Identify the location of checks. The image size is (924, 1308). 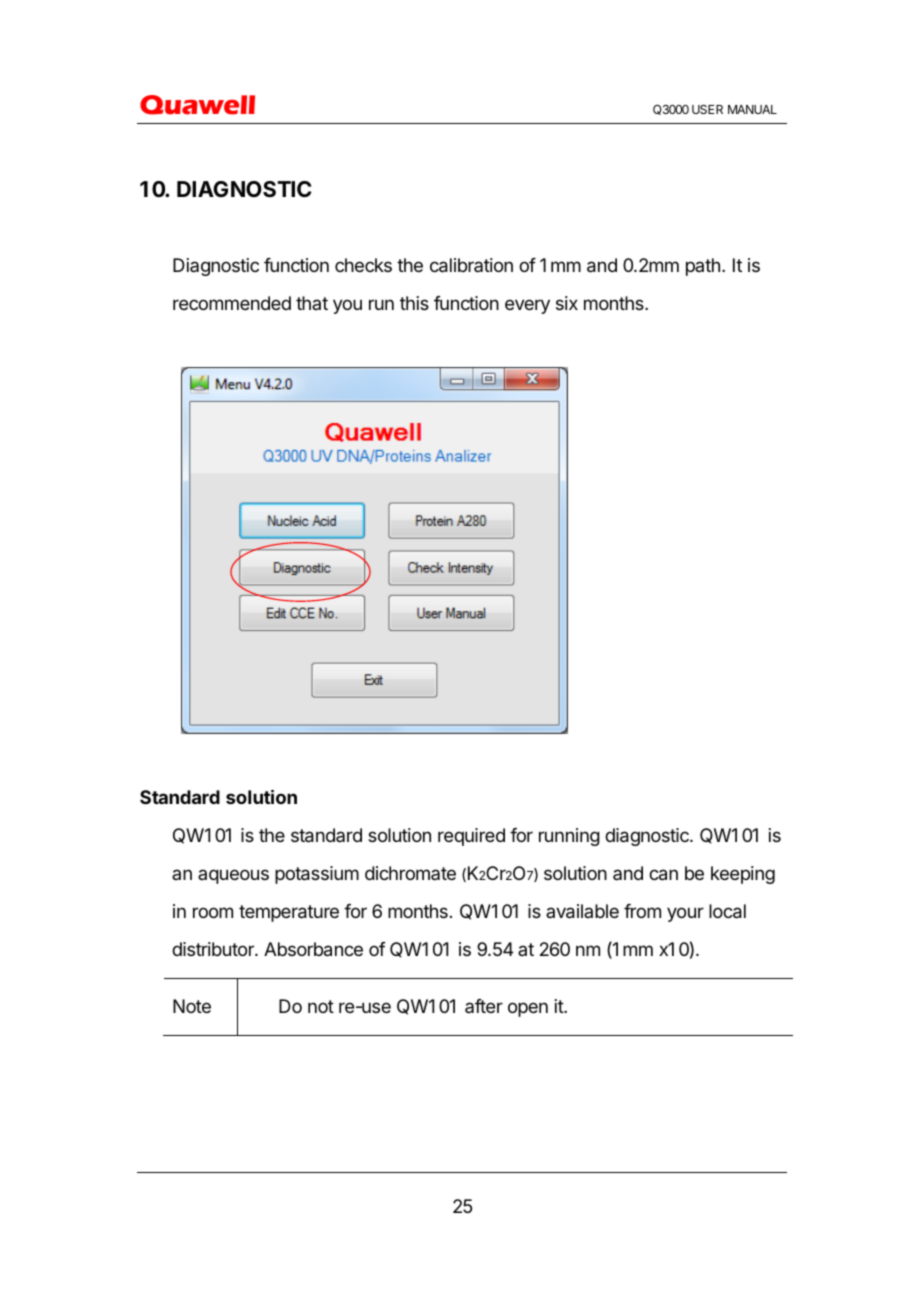
(363, 265).
